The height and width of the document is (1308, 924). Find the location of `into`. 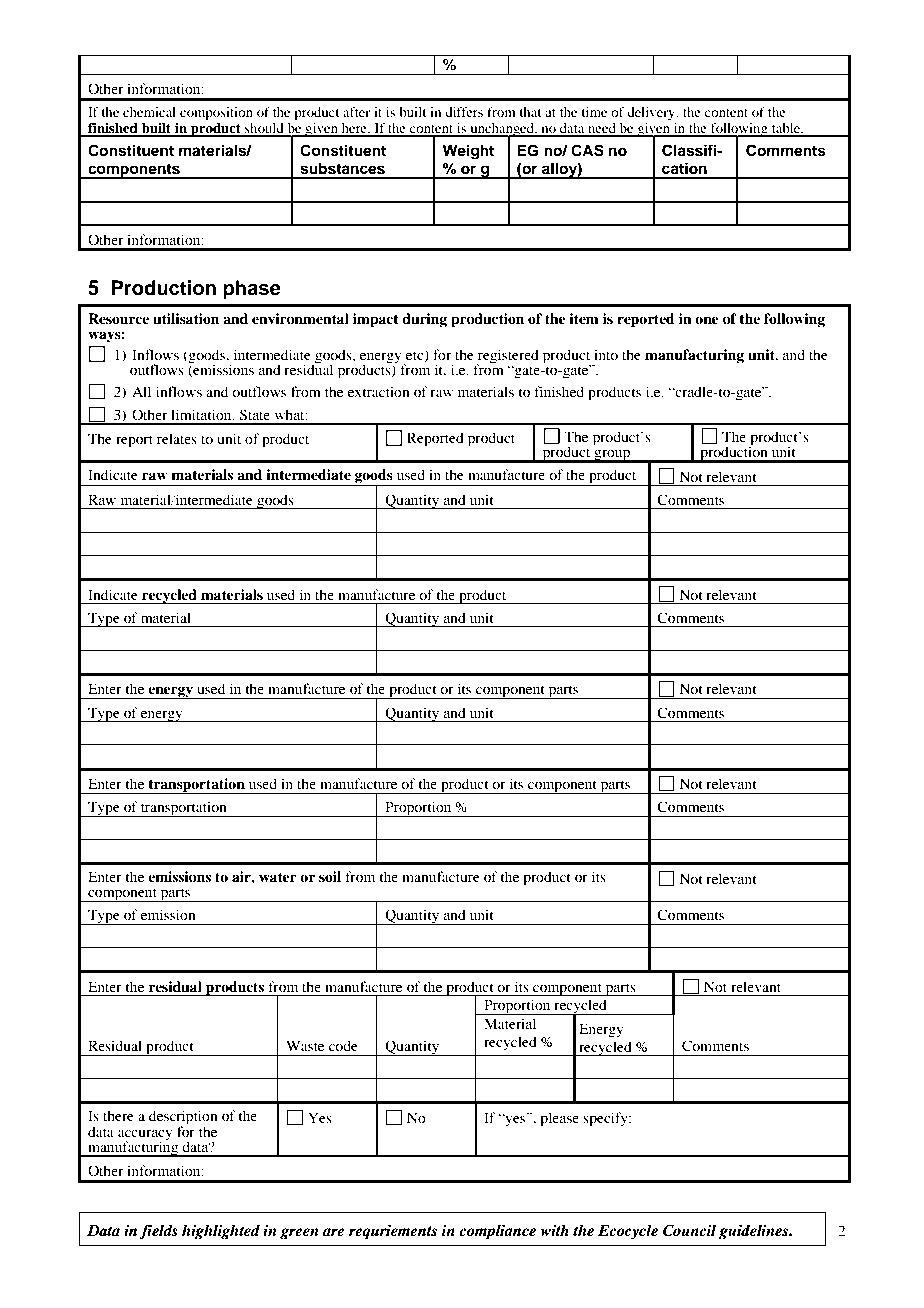

into is located at coordinates (606, 354).
